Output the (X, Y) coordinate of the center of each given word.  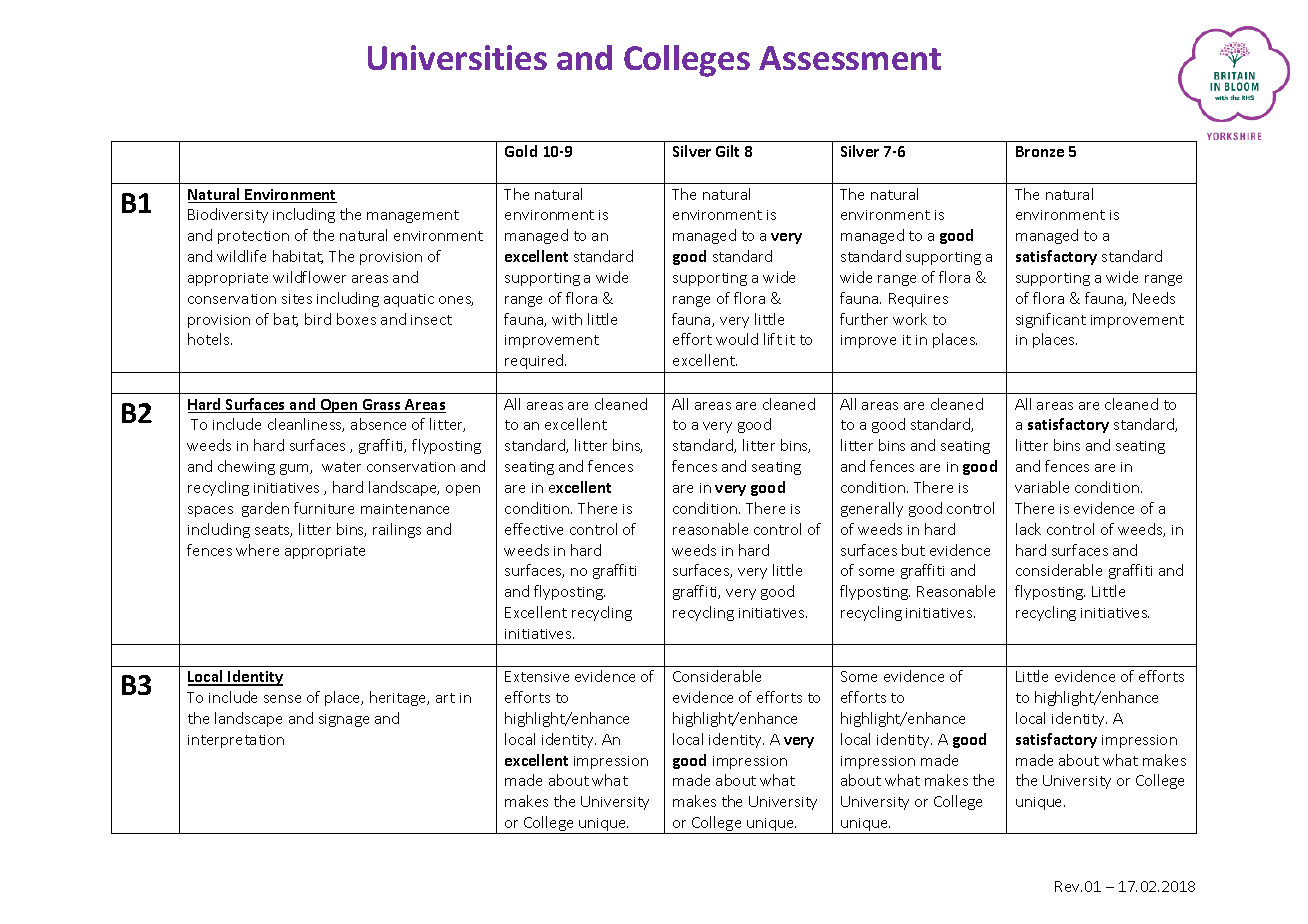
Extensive (537, 676)
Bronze (1040, 151)
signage (344, 720)
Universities (457, 57)
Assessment (850, 58)
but (913, 550)
